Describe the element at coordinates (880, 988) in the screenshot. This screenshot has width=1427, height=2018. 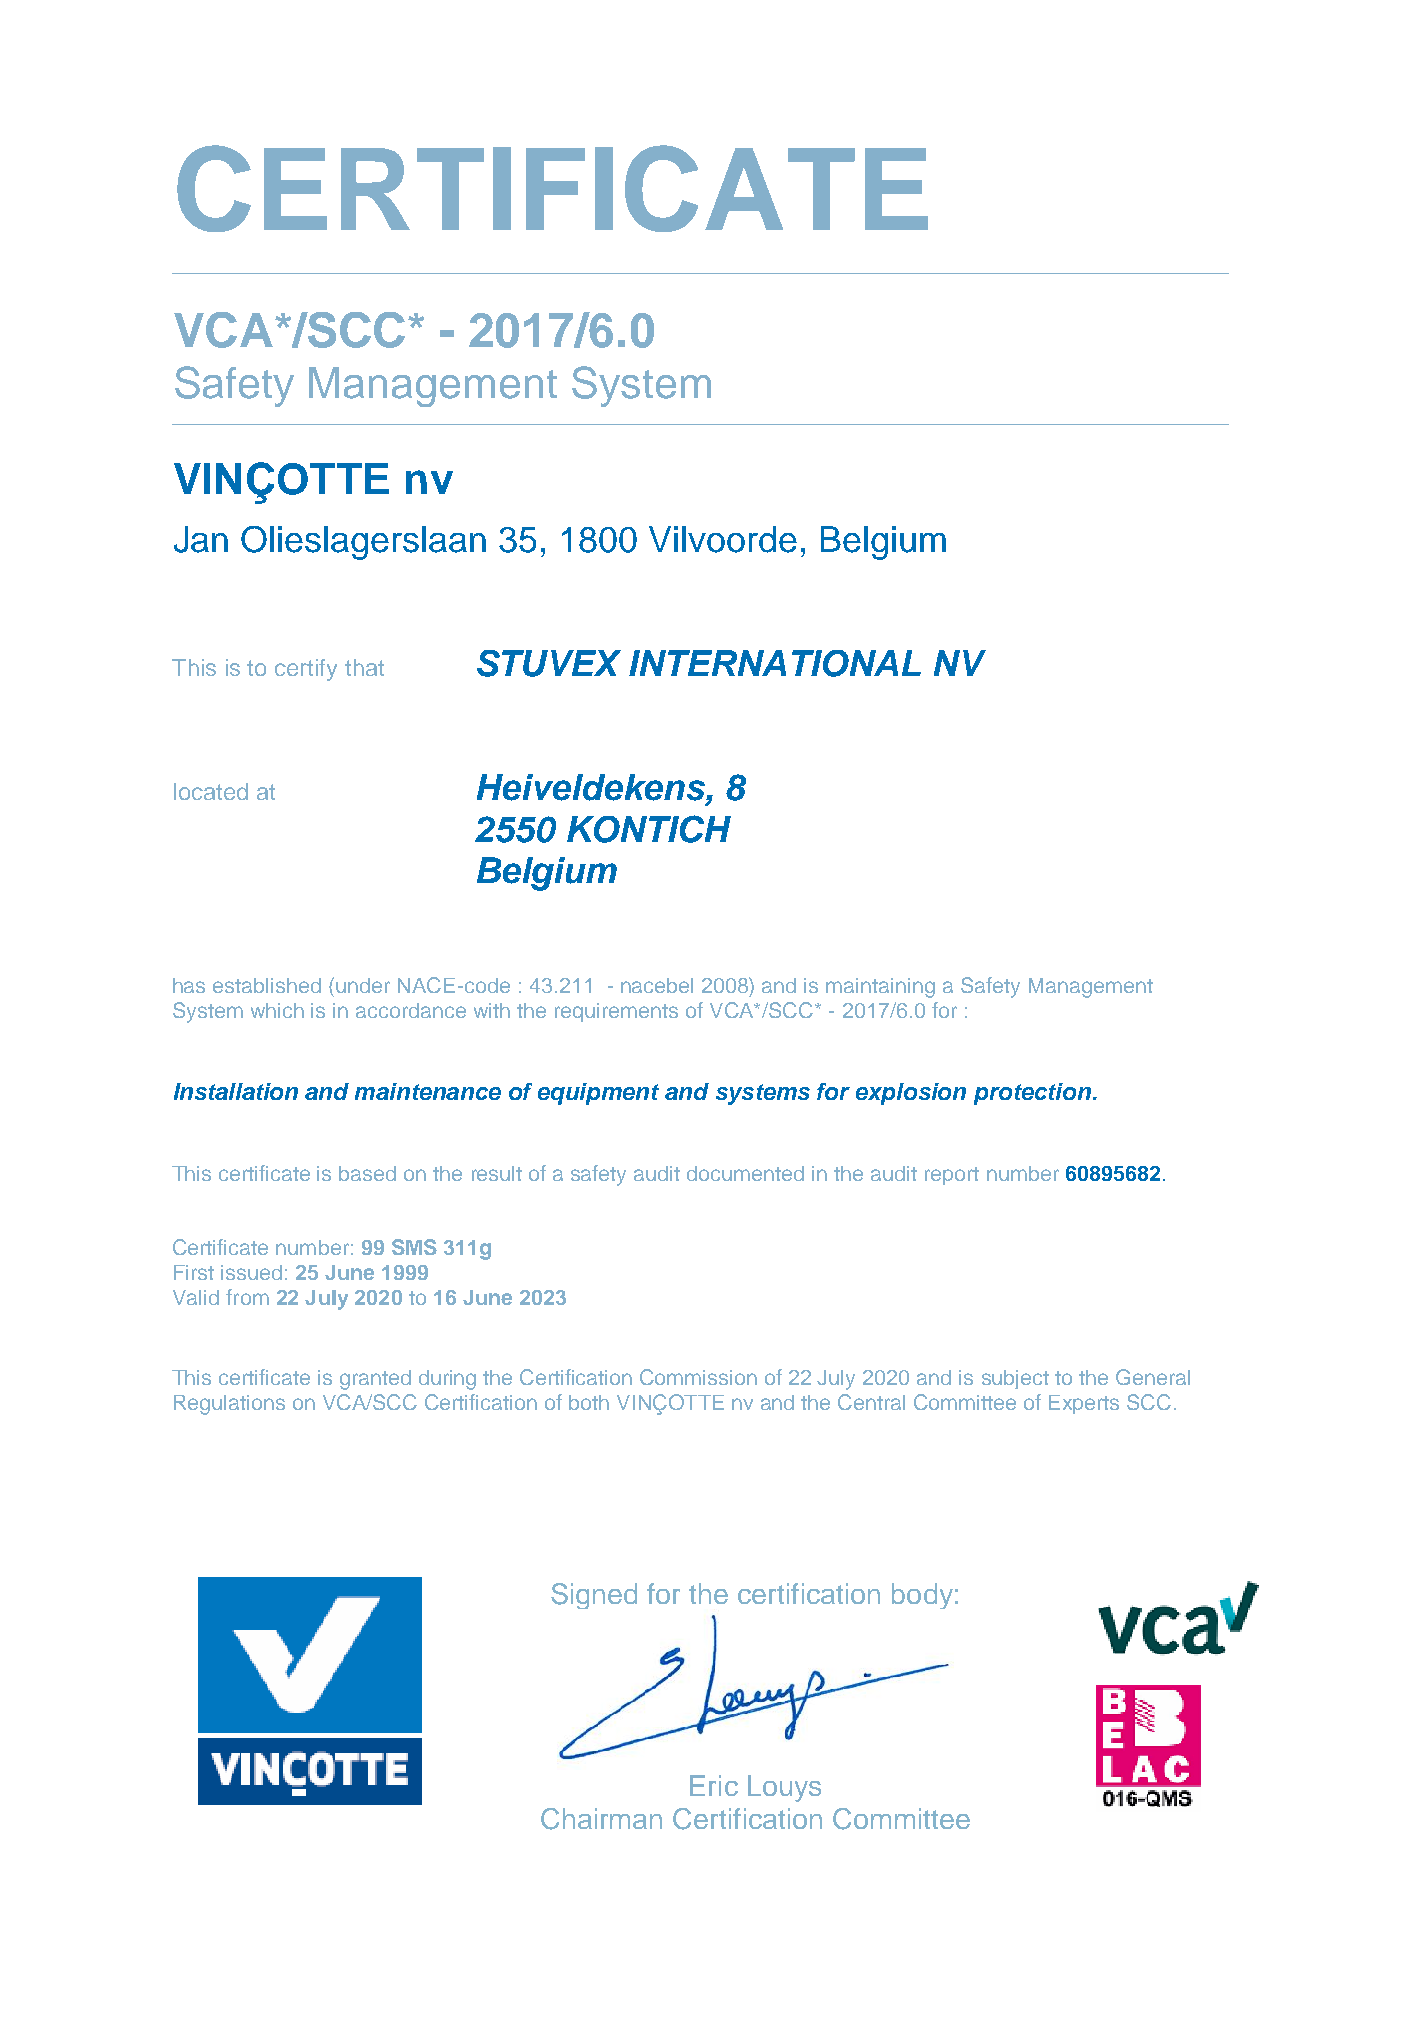
I see `maintaining` at that location.
